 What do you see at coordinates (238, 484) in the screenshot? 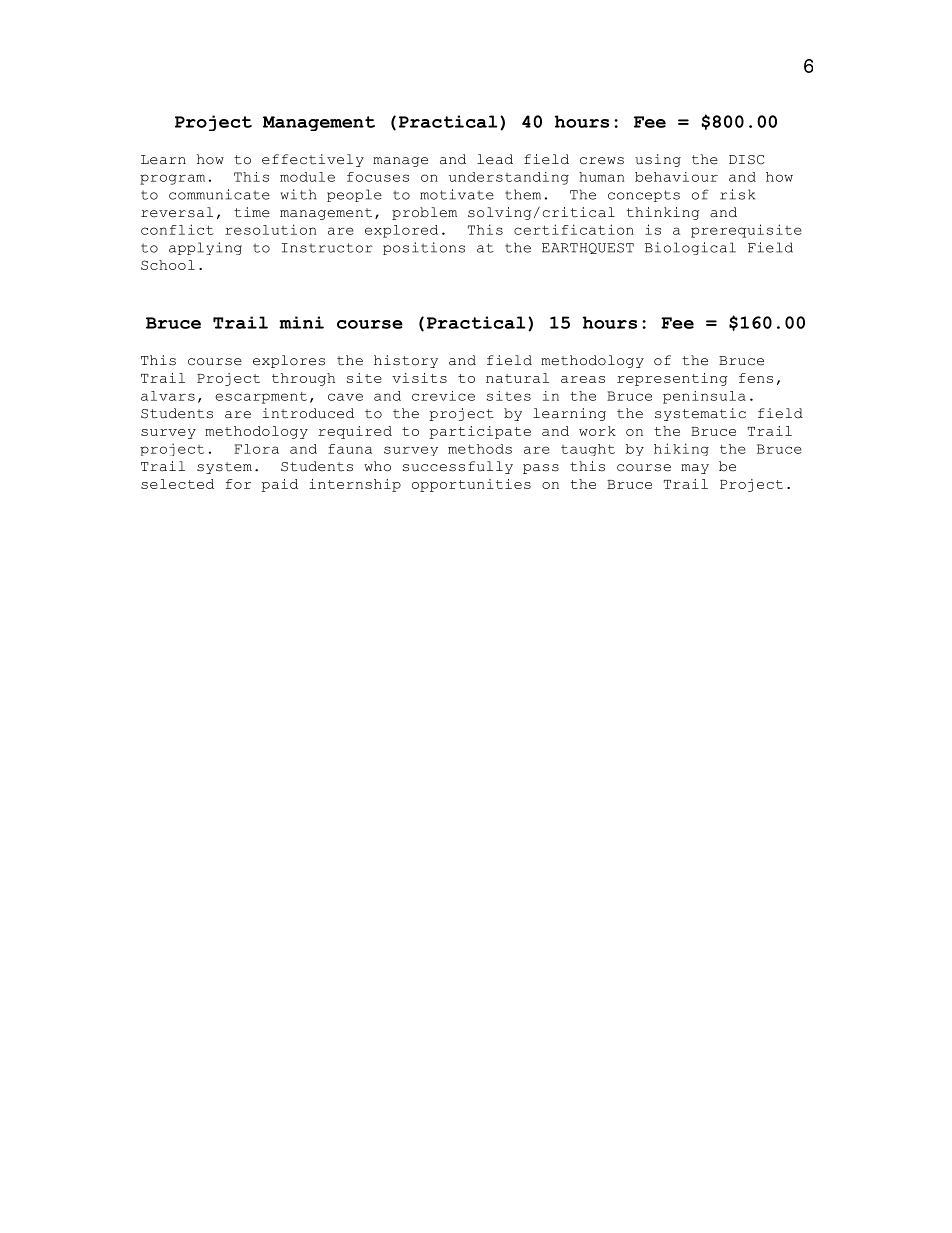
I see `for` at bounding box center [238, 484].
